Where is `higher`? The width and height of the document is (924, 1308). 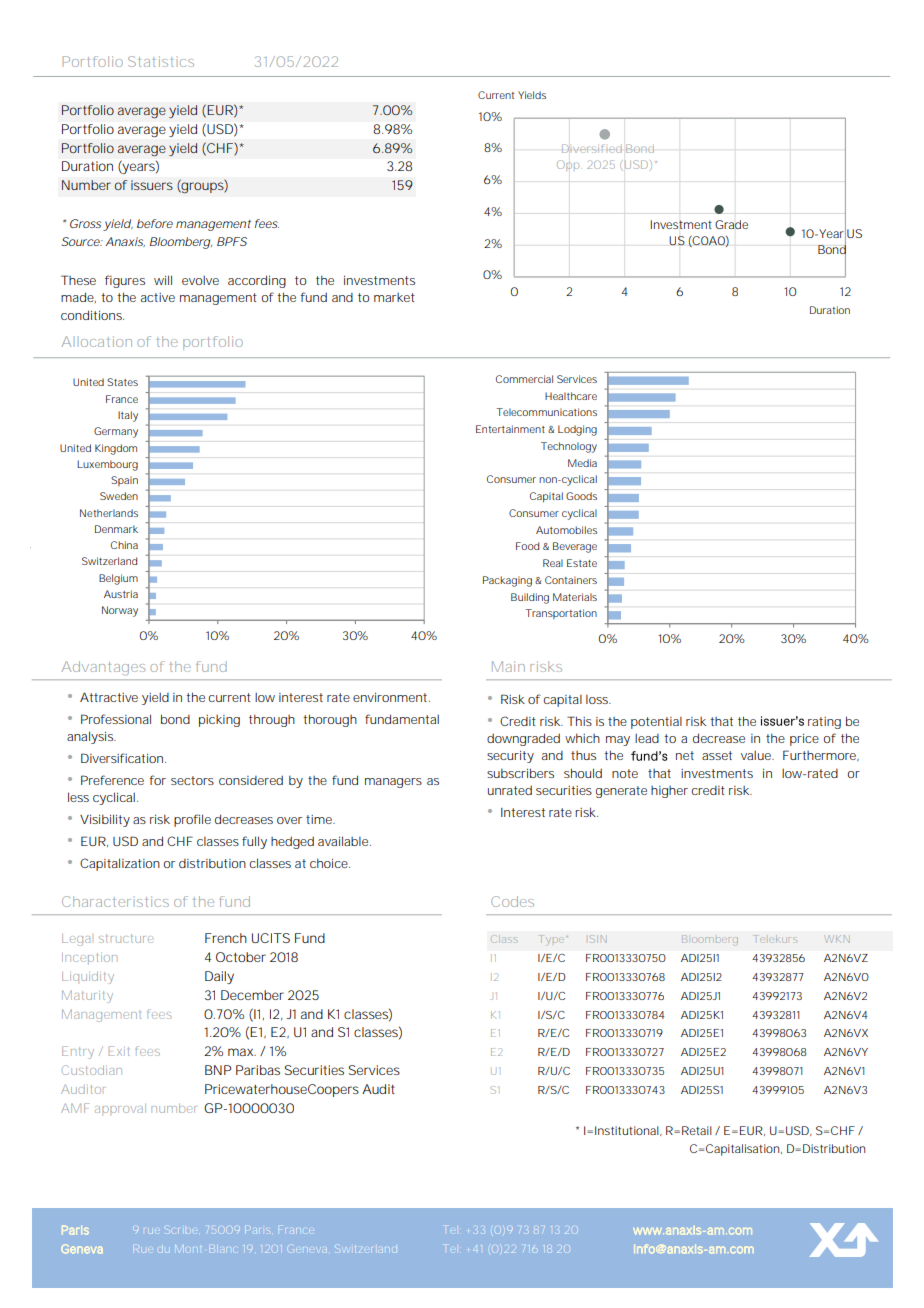
higher is located at coordinates (669, 792).
